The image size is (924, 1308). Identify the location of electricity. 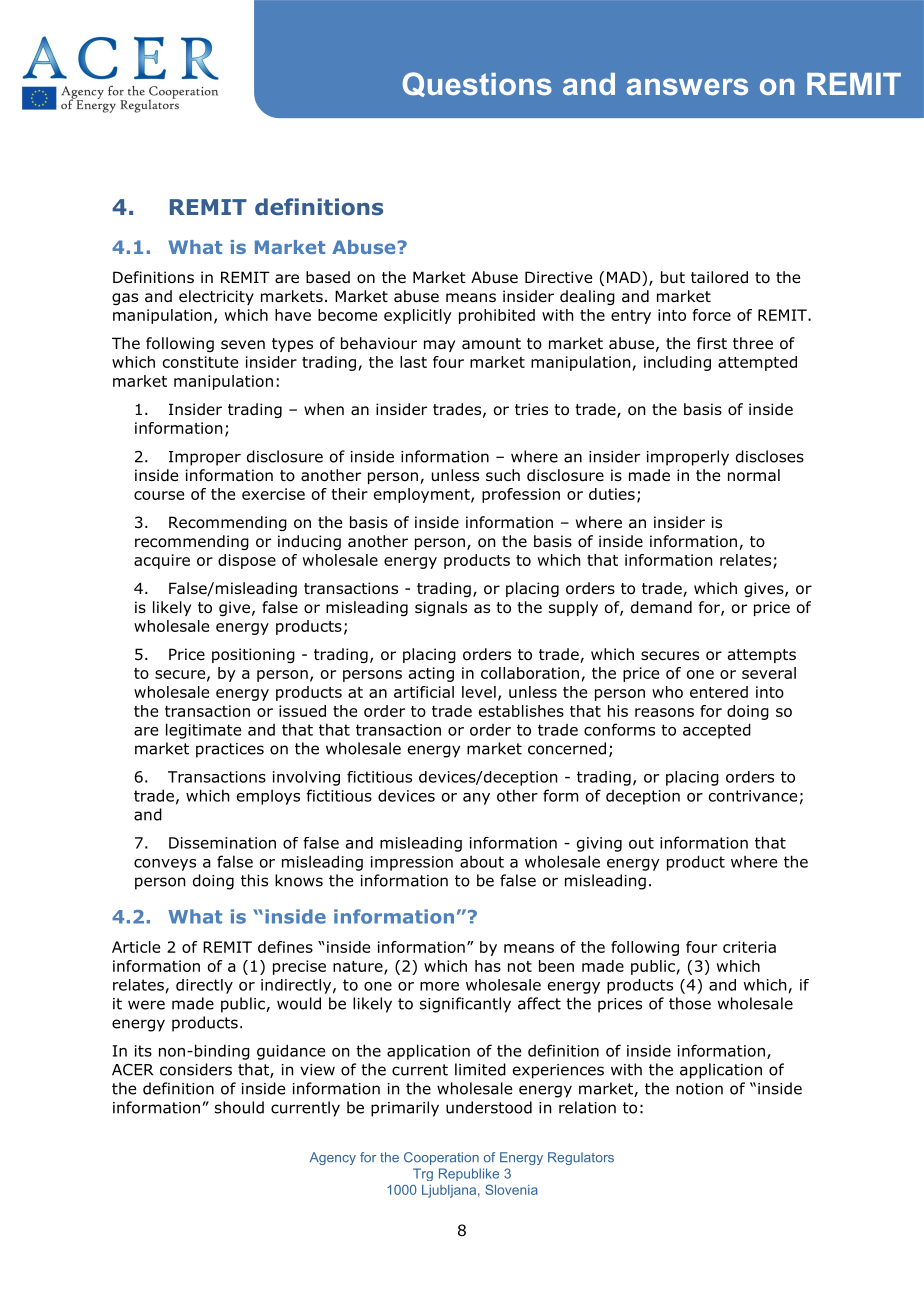
(216, 297).
